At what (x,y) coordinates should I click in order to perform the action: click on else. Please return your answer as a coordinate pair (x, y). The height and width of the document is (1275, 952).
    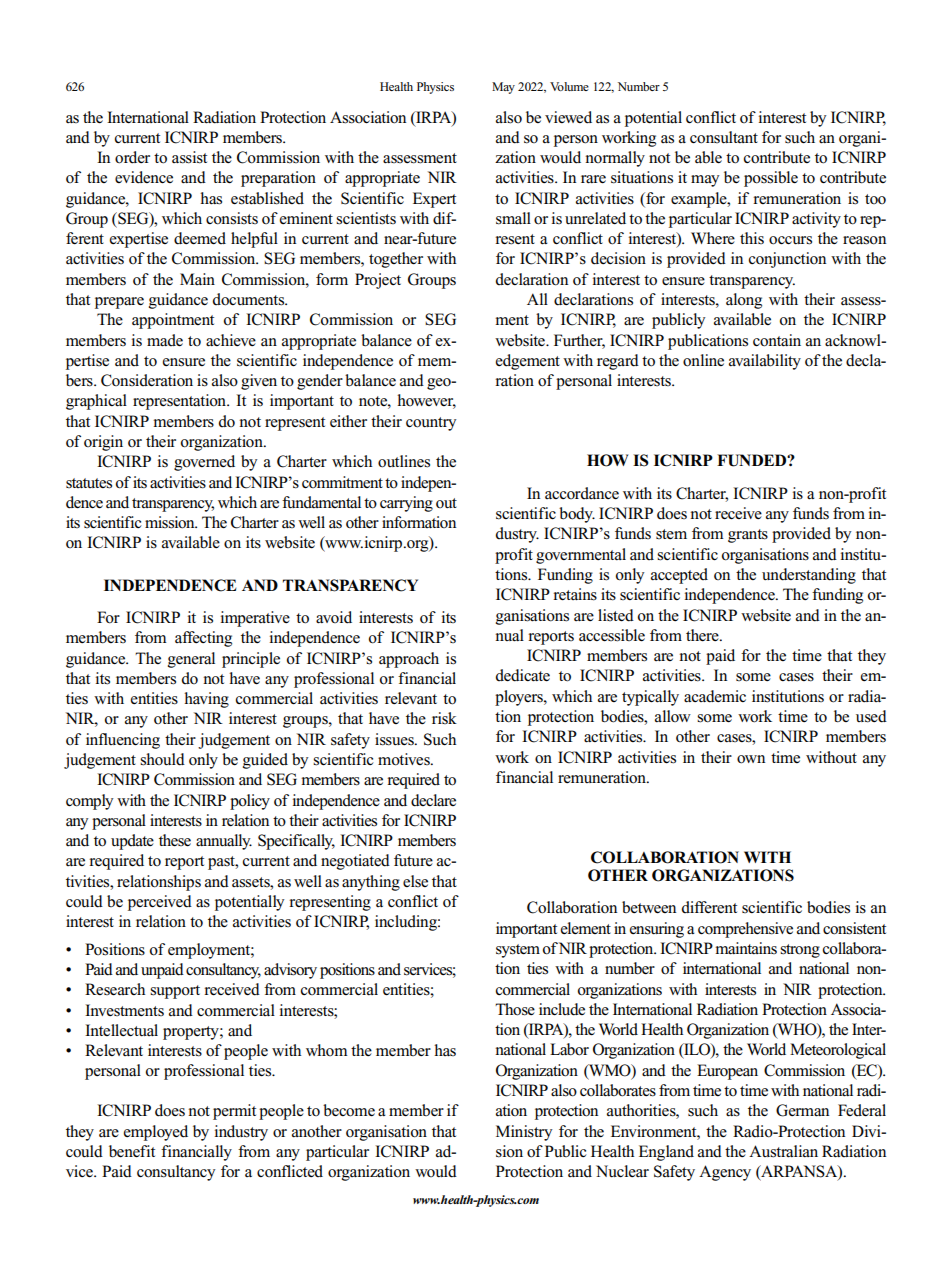
    Looking at the image, I should click on (415, 881).
